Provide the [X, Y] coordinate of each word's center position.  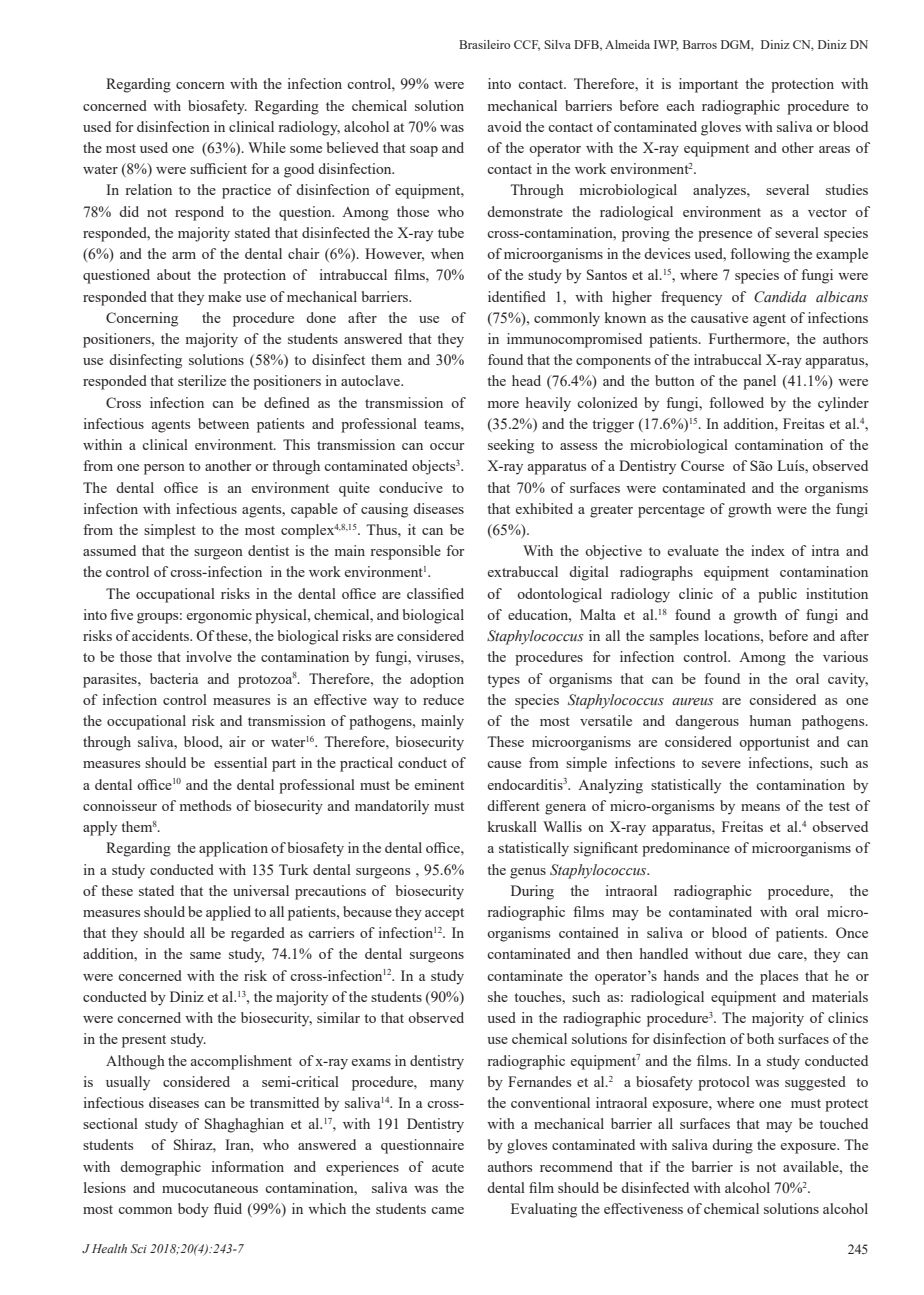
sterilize [202, 380]
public [777, 595]
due [760, 953]
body [193, 1210]
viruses [439, 656]
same [205, 955]
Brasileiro [484, 44]
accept [444, 914]
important [708, 85]
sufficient [218, 168]
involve [209, 656]
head [526, 380]
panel [759, 382]
